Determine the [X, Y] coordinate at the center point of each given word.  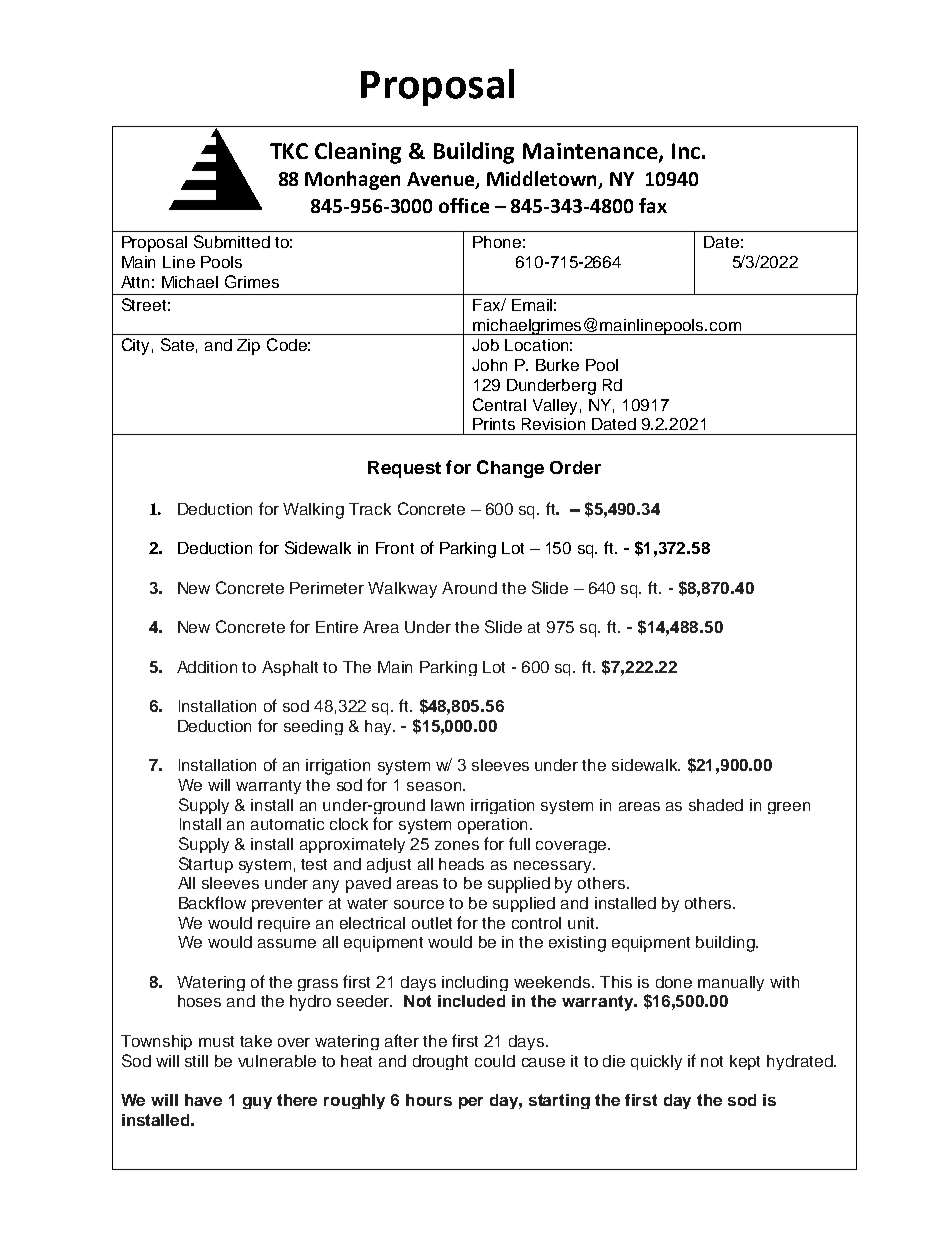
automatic [287, 824]
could [495, 1061]
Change [510, 469]
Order [575, 467]
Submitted [232, 241]
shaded [716, 805]
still [196, 1061]
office [464, 205]
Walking [313, 511]
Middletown [543, 180]
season [435, 786]
